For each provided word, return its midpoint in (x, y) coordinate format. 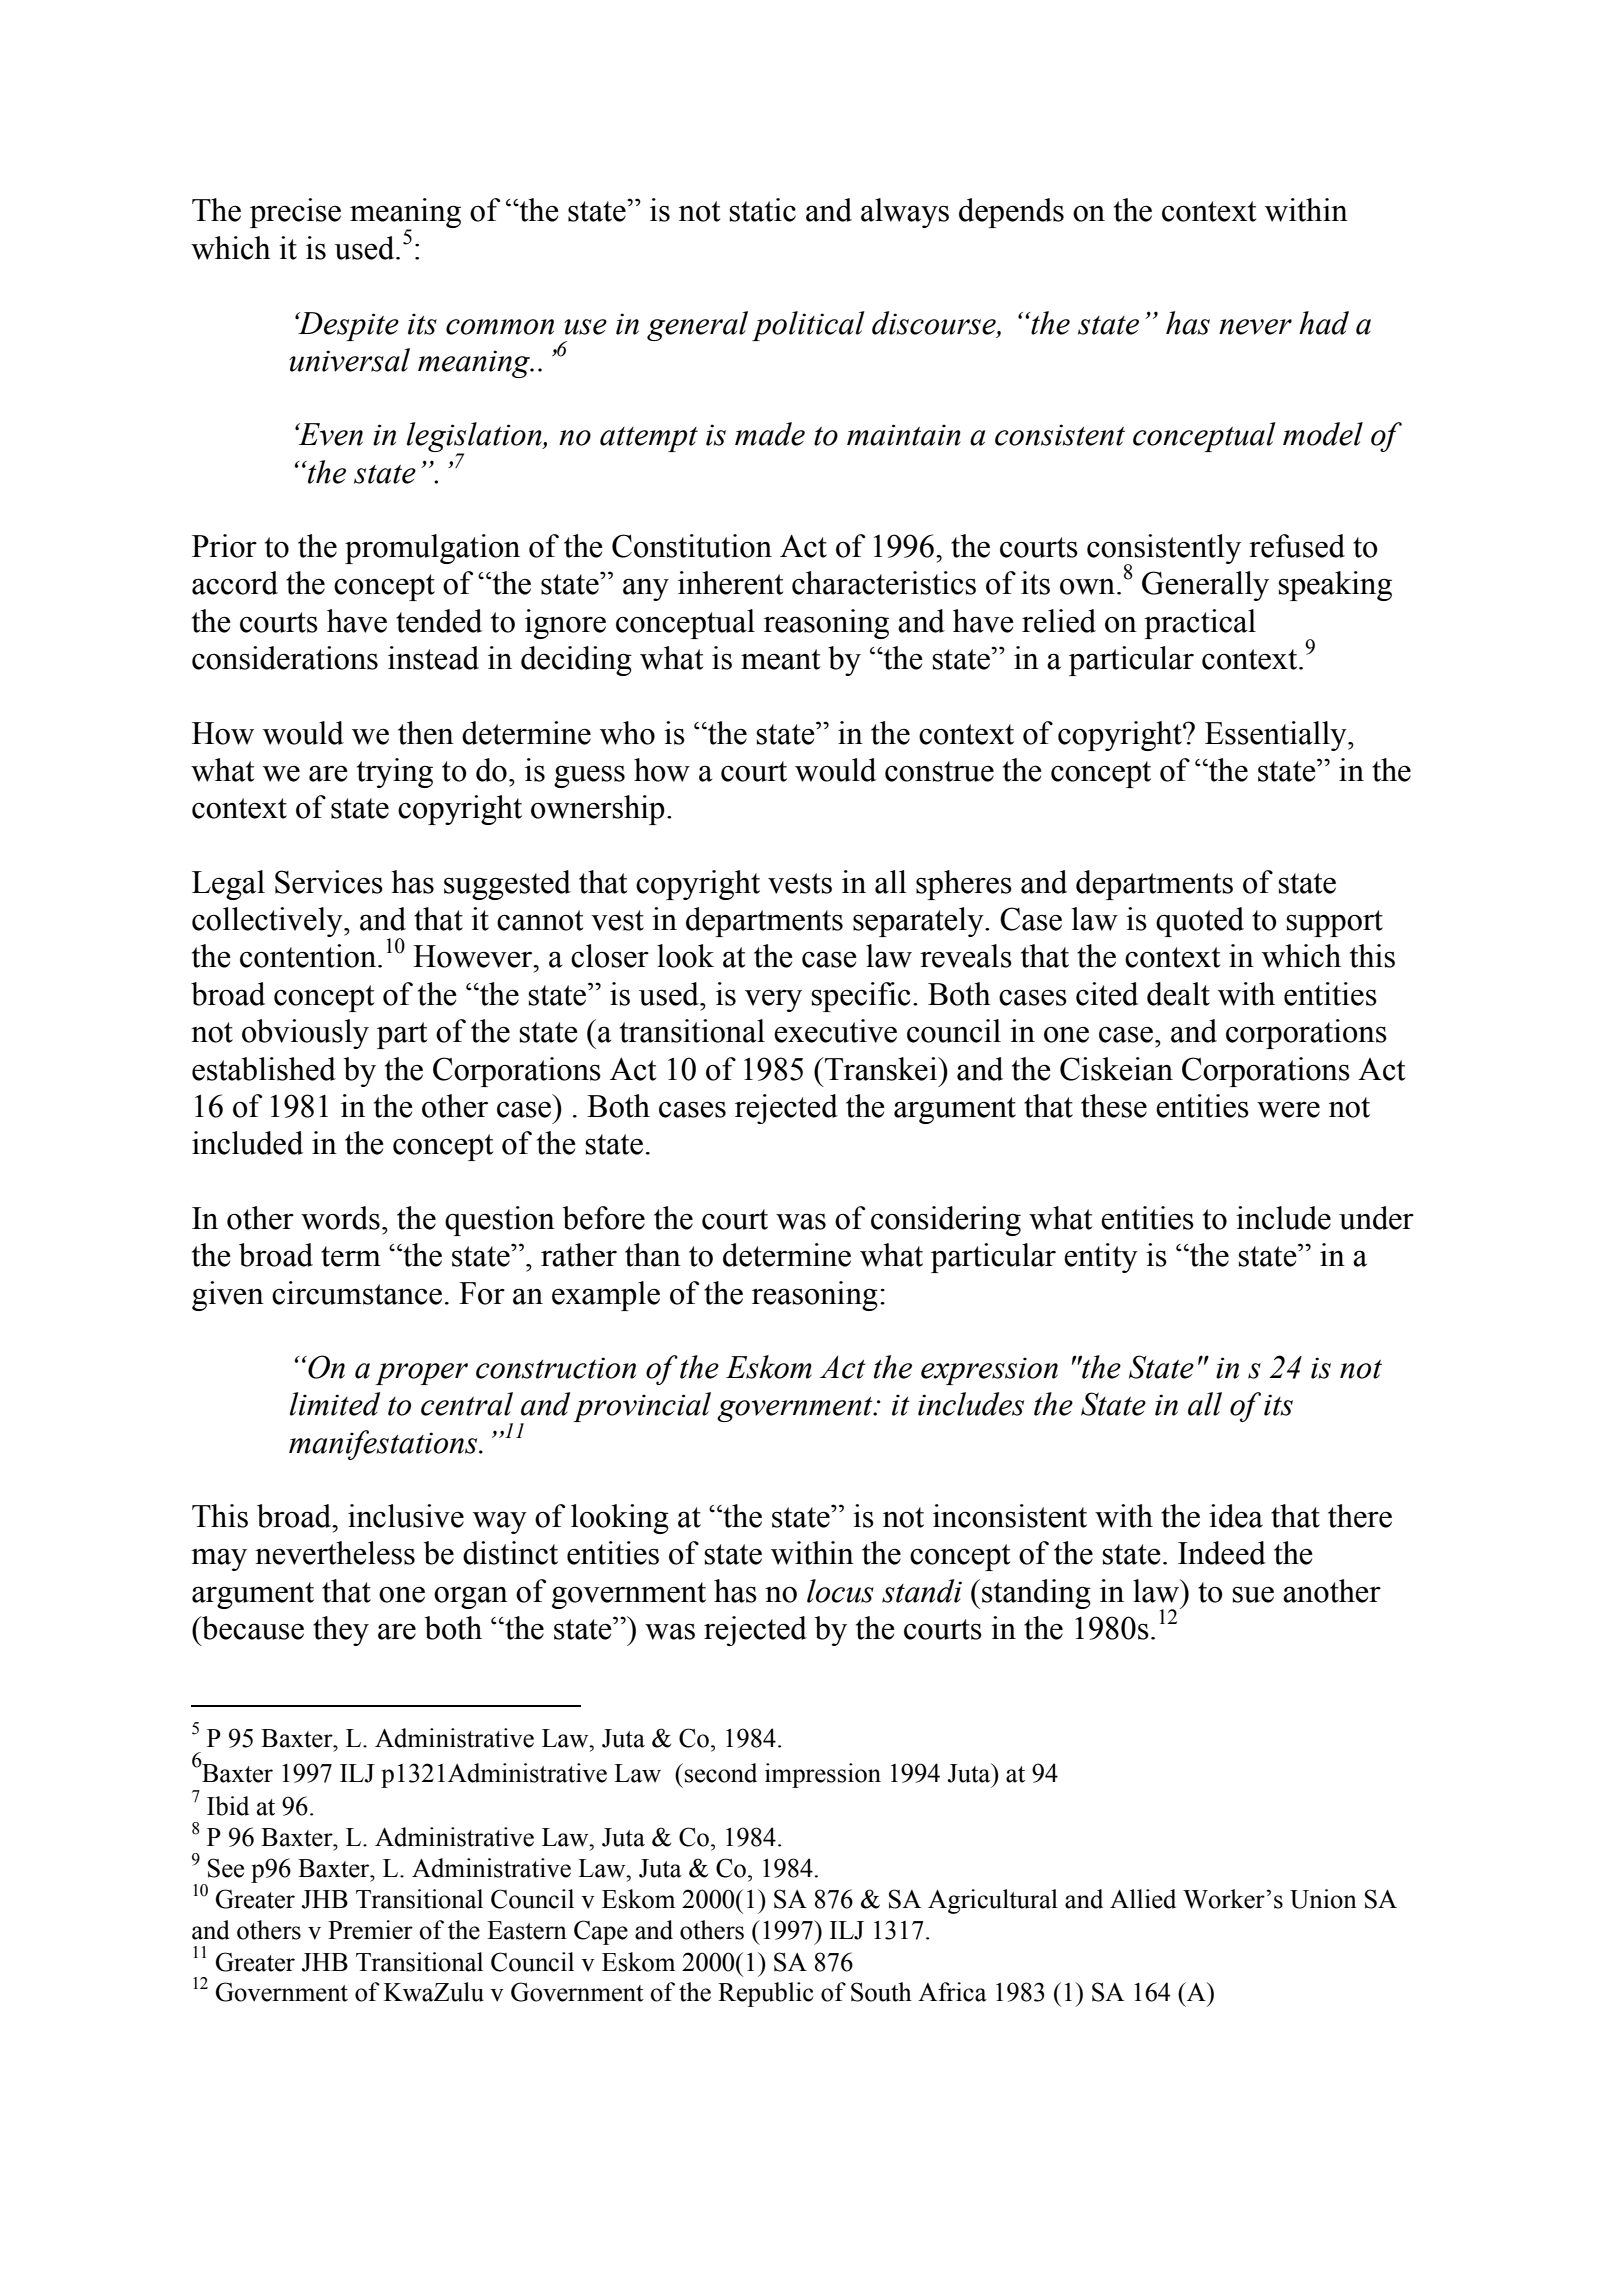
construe (939, 771)
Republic (765, 1994)
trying (395, 773)
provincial (642, 1407)
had (1324, 323)
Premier (370, 1930)
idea (1236, 1516)
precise (295, 213)
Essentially (1277, 736)
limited (335, 1404)
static (763, 210)
